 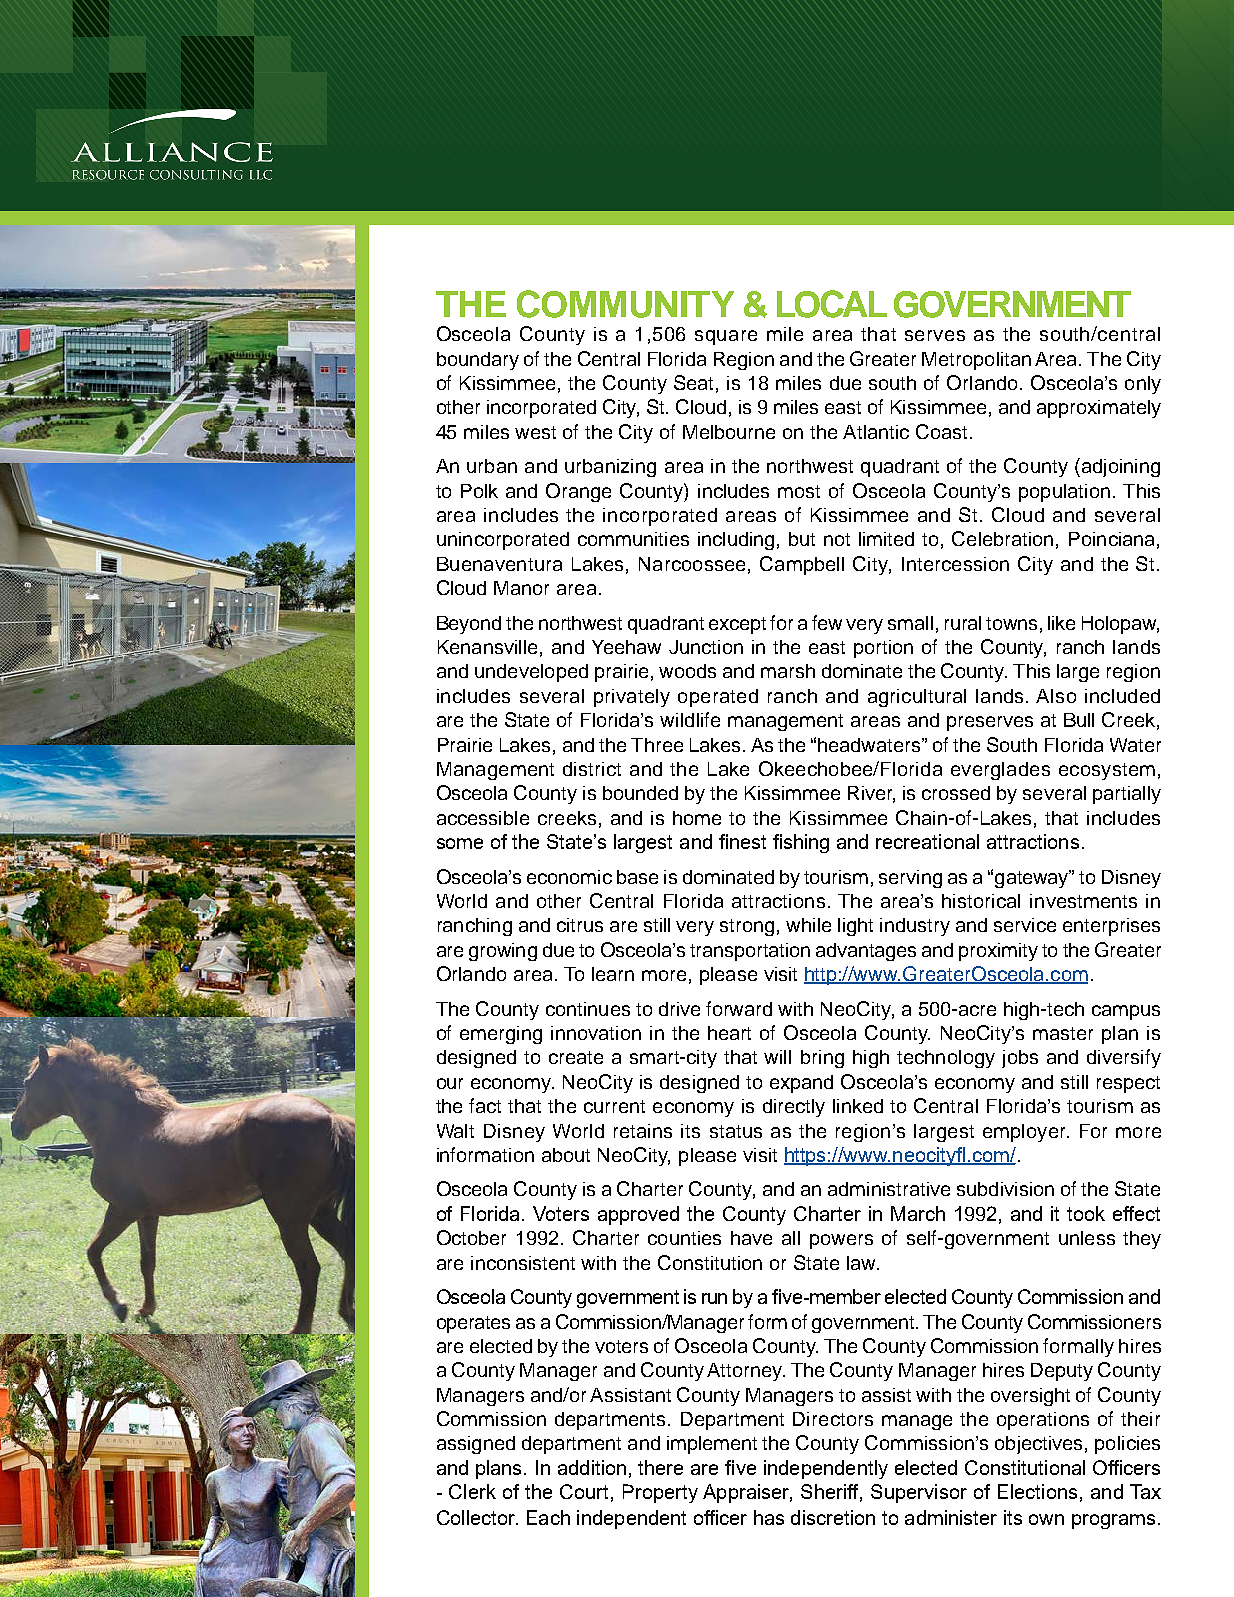 I want to click on approximately, so click(x=1099, y=409).
